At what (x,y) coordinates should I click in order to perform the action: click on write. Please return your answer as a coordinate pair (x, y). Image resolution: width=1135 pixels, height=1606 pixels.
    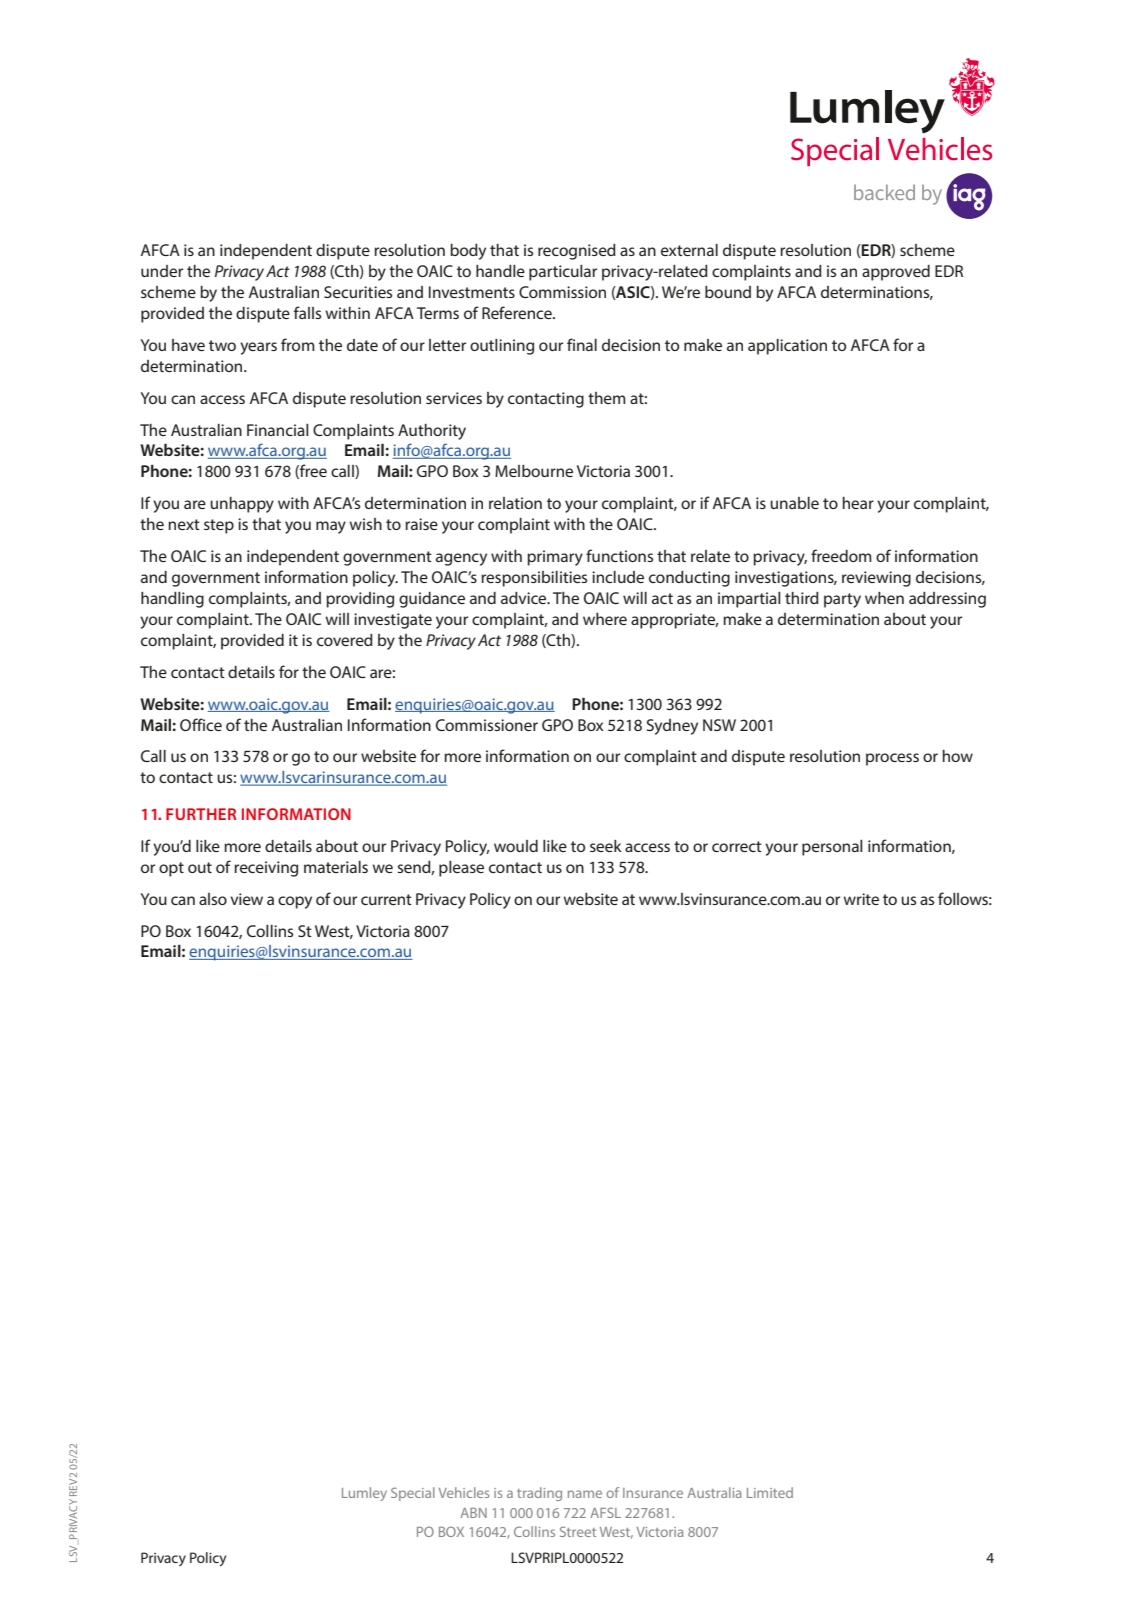
    Looking at the image, I should click on (861, 899).
